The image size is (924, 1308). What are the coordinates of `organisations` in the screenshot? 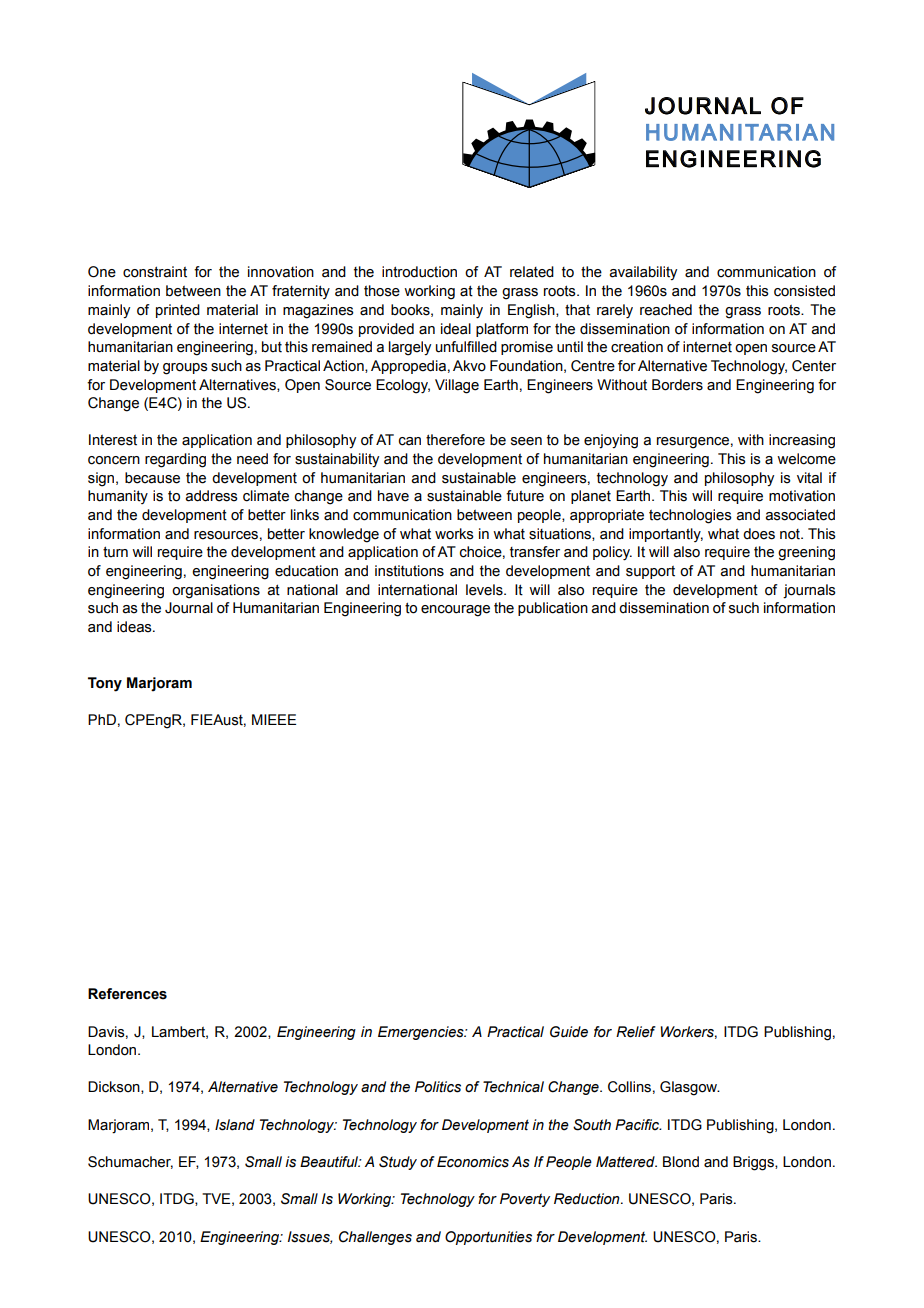 It's located at (216, 591).
